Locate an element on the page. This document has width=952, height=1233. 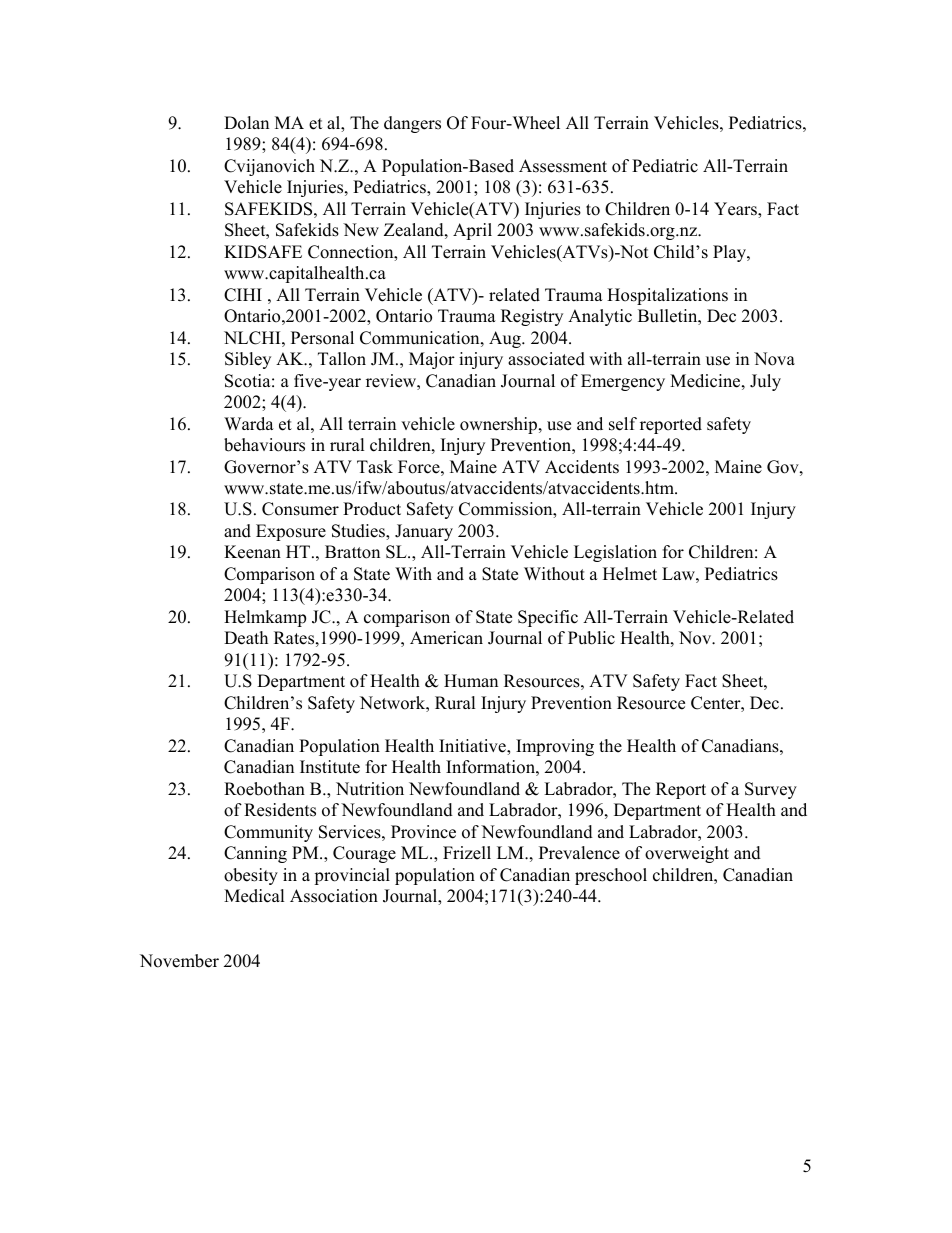
January is located at coordinates (424, 532).
